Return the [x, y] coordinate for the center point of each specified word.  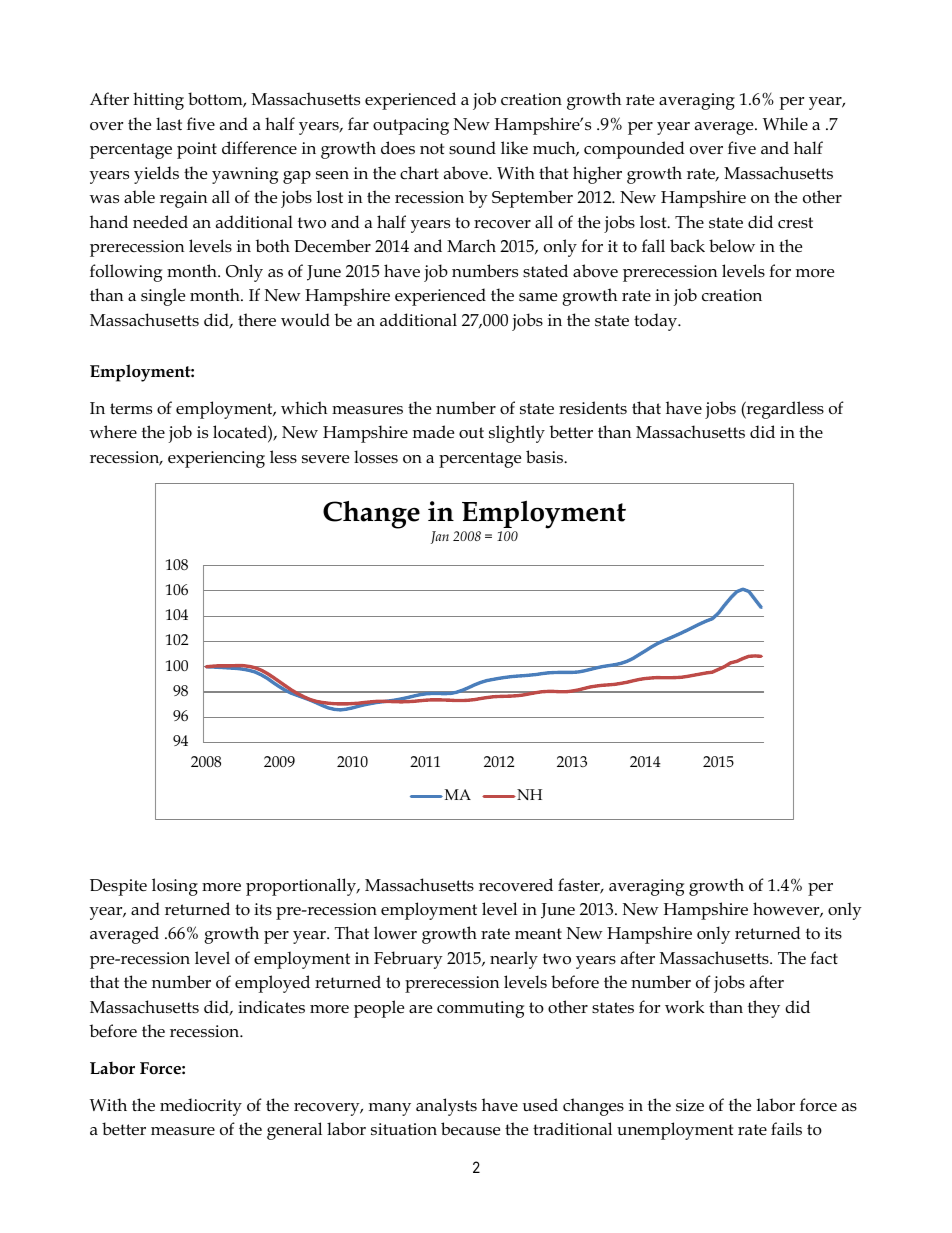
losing [175, 887]
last [169, 123]
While [785, 123]
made [433, 432]
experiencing [216, 459]
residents [593, 408]
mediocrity [201, 1107]
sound [472, 148]
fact [824, 957]
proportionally [302, 887]
